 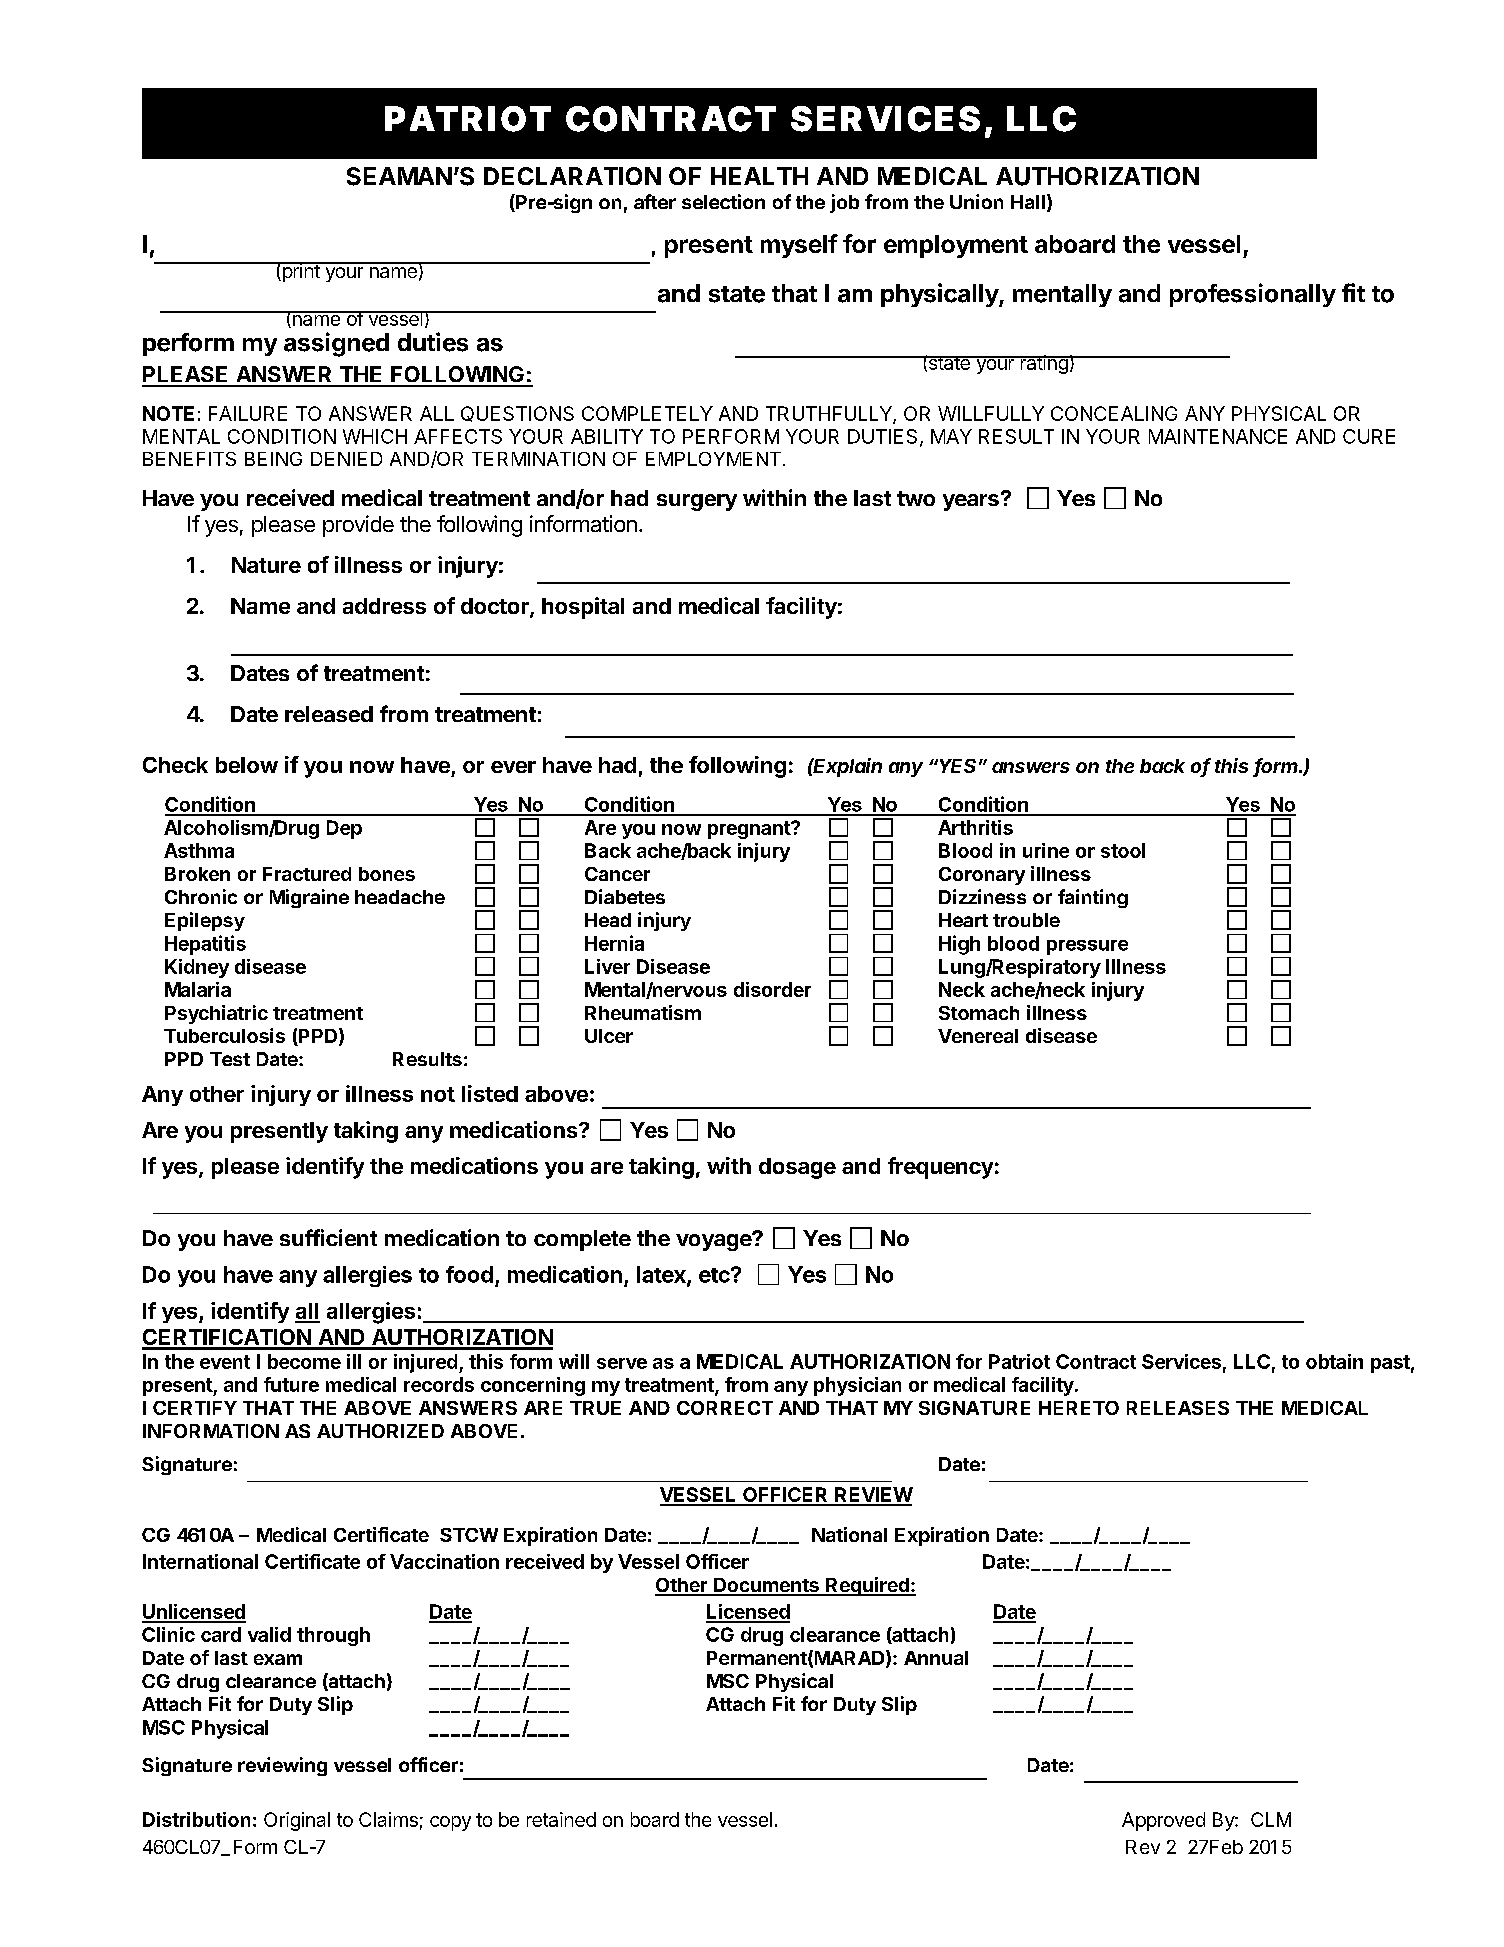 I want to click on professionally, so click(x=1253, y=295).
